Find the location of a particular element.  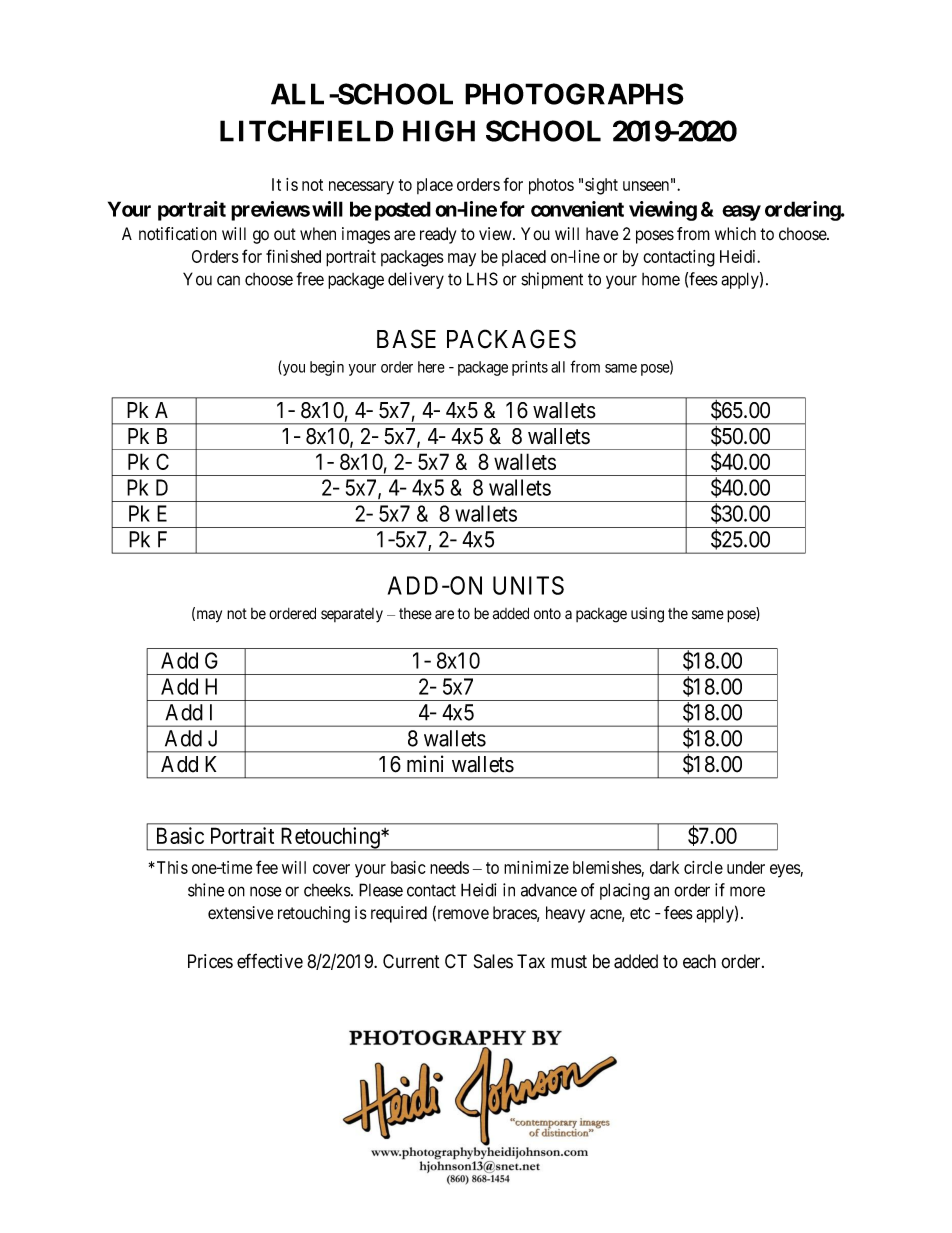

sight is located at coordinates (601, 186).
